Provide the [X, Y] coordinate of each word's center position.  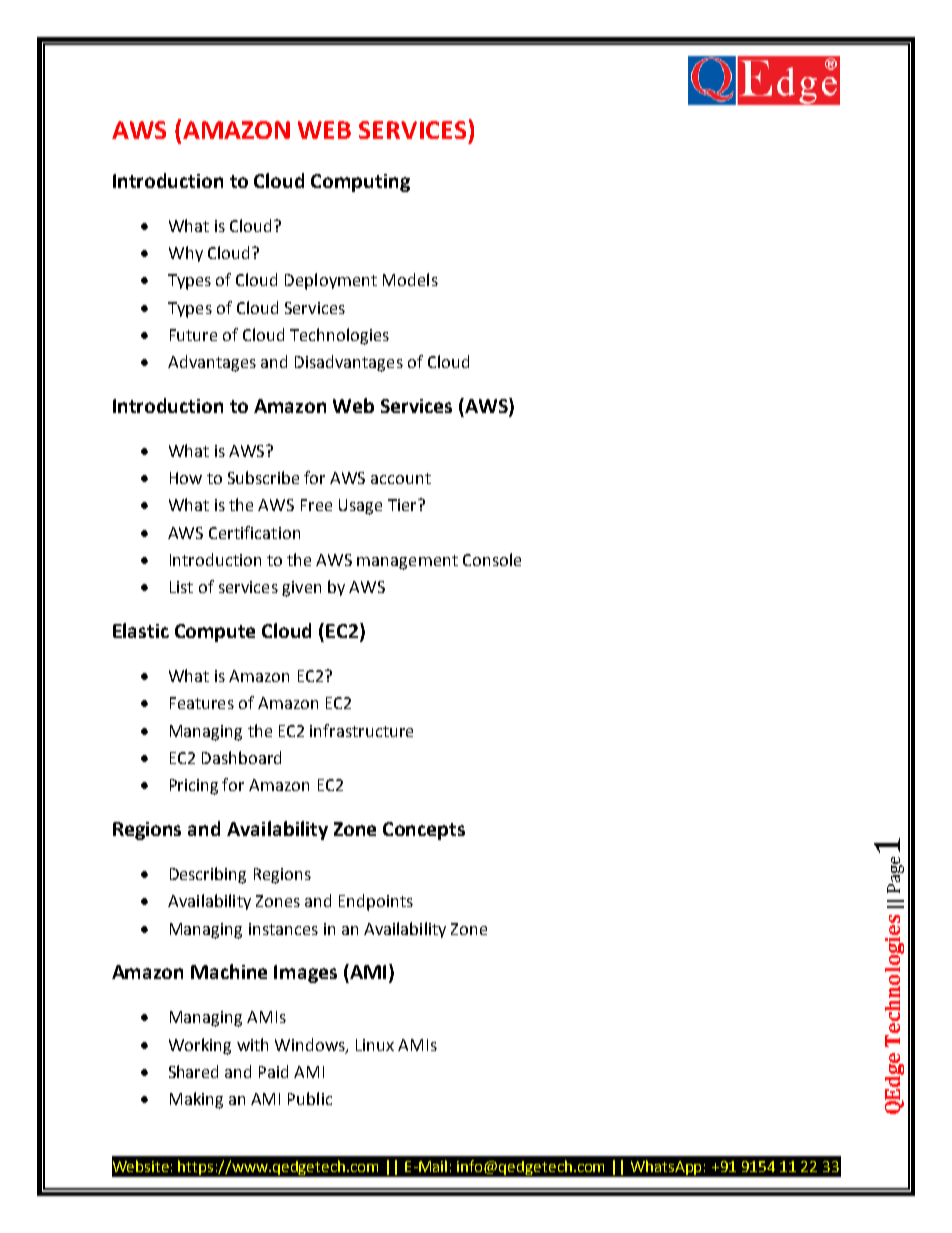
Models [410, 279]
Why [186, 254]
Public [310, 1098]
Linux [375, 1045]
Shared [193, 1071]
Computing [360, 183]
